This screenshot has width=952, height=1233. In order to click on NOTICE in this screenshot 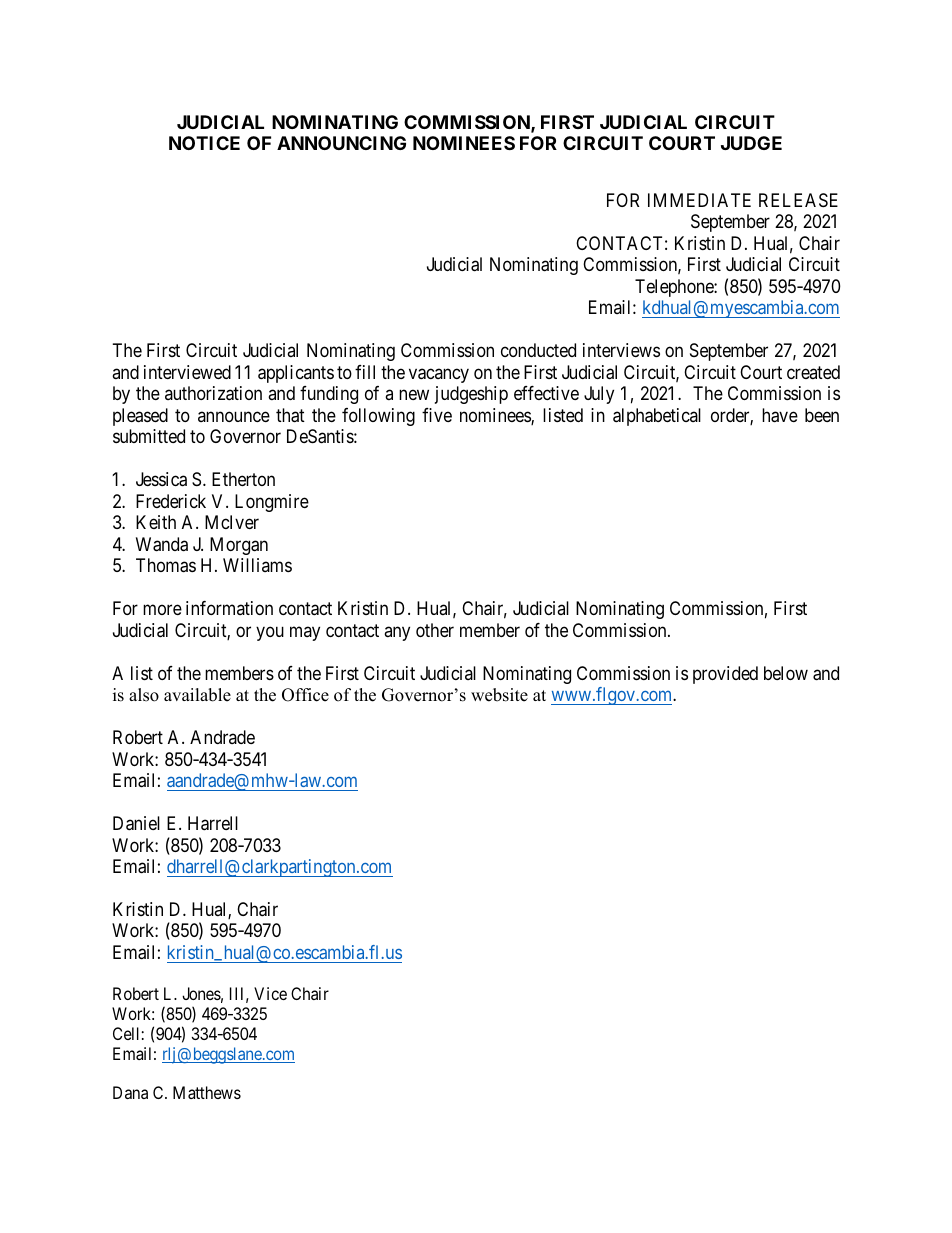, I will do `click(204, 143)`.
